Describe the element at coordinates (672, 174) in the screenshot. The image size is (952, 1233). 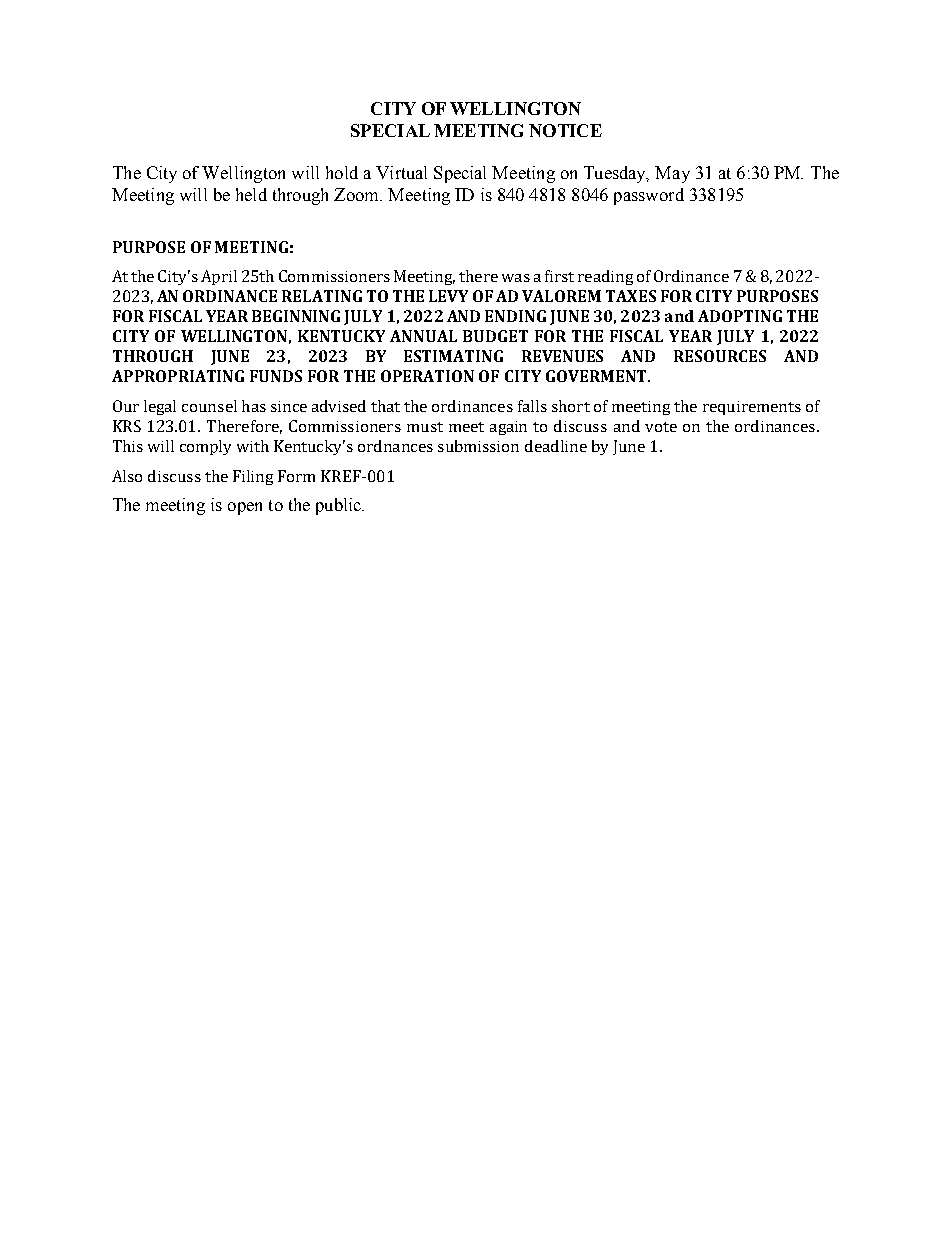
I see `May` at that location.
